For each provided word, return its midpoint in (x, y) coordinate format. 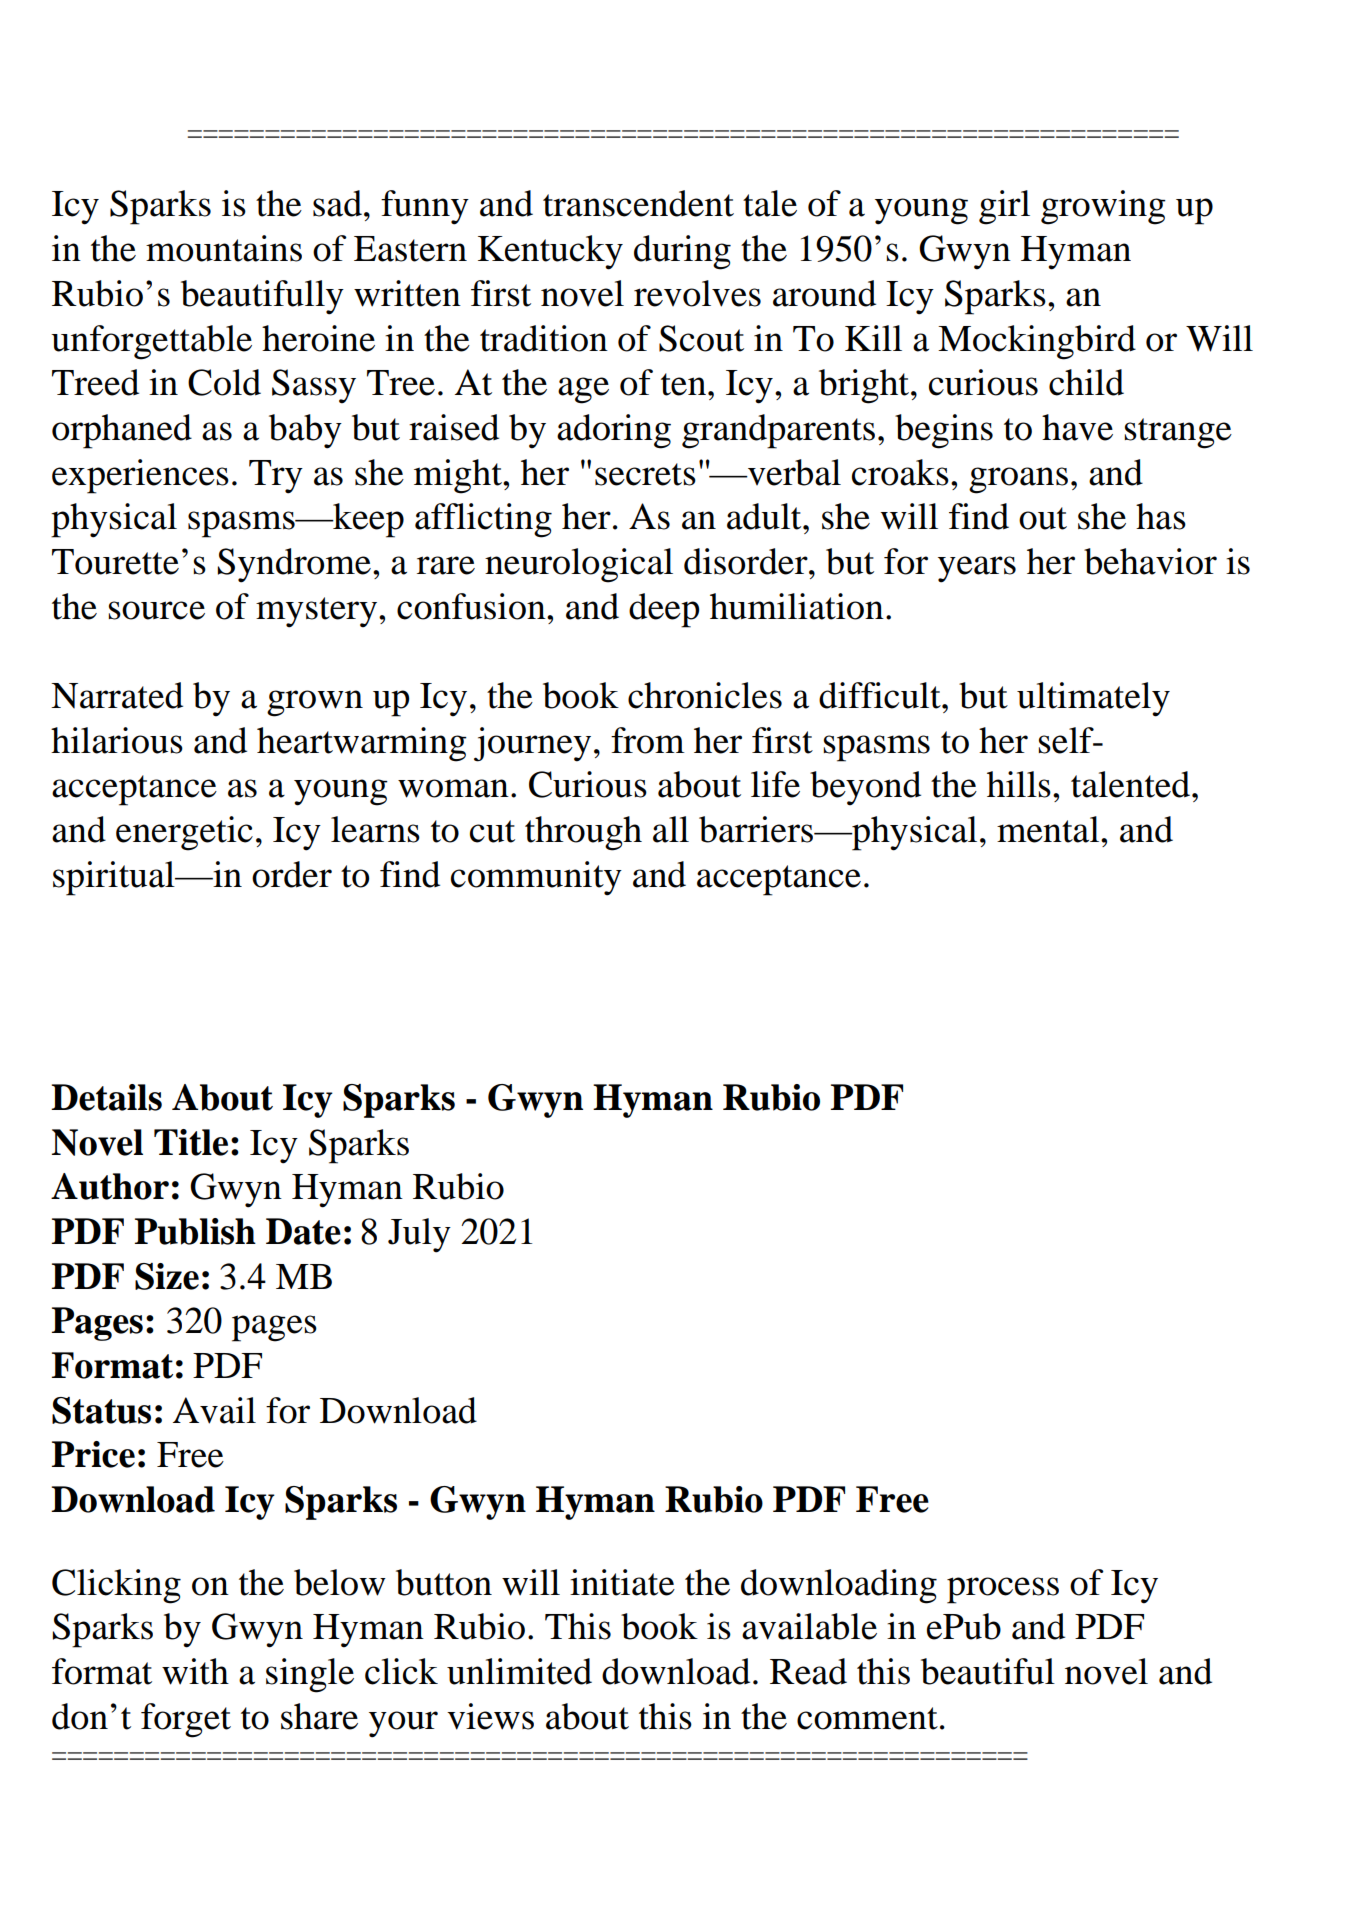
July (419, 1235)
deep (664, 610)
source (156, 610)
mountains (224, 248)
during (682, 252)
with (195, 1671)
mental (1049, 829)
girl (1004, 207)
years (977, 569)
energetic (184, 833)
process (1003, 1590)
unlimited (519, 1671)
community (536, 878)
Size (167, 1276)
